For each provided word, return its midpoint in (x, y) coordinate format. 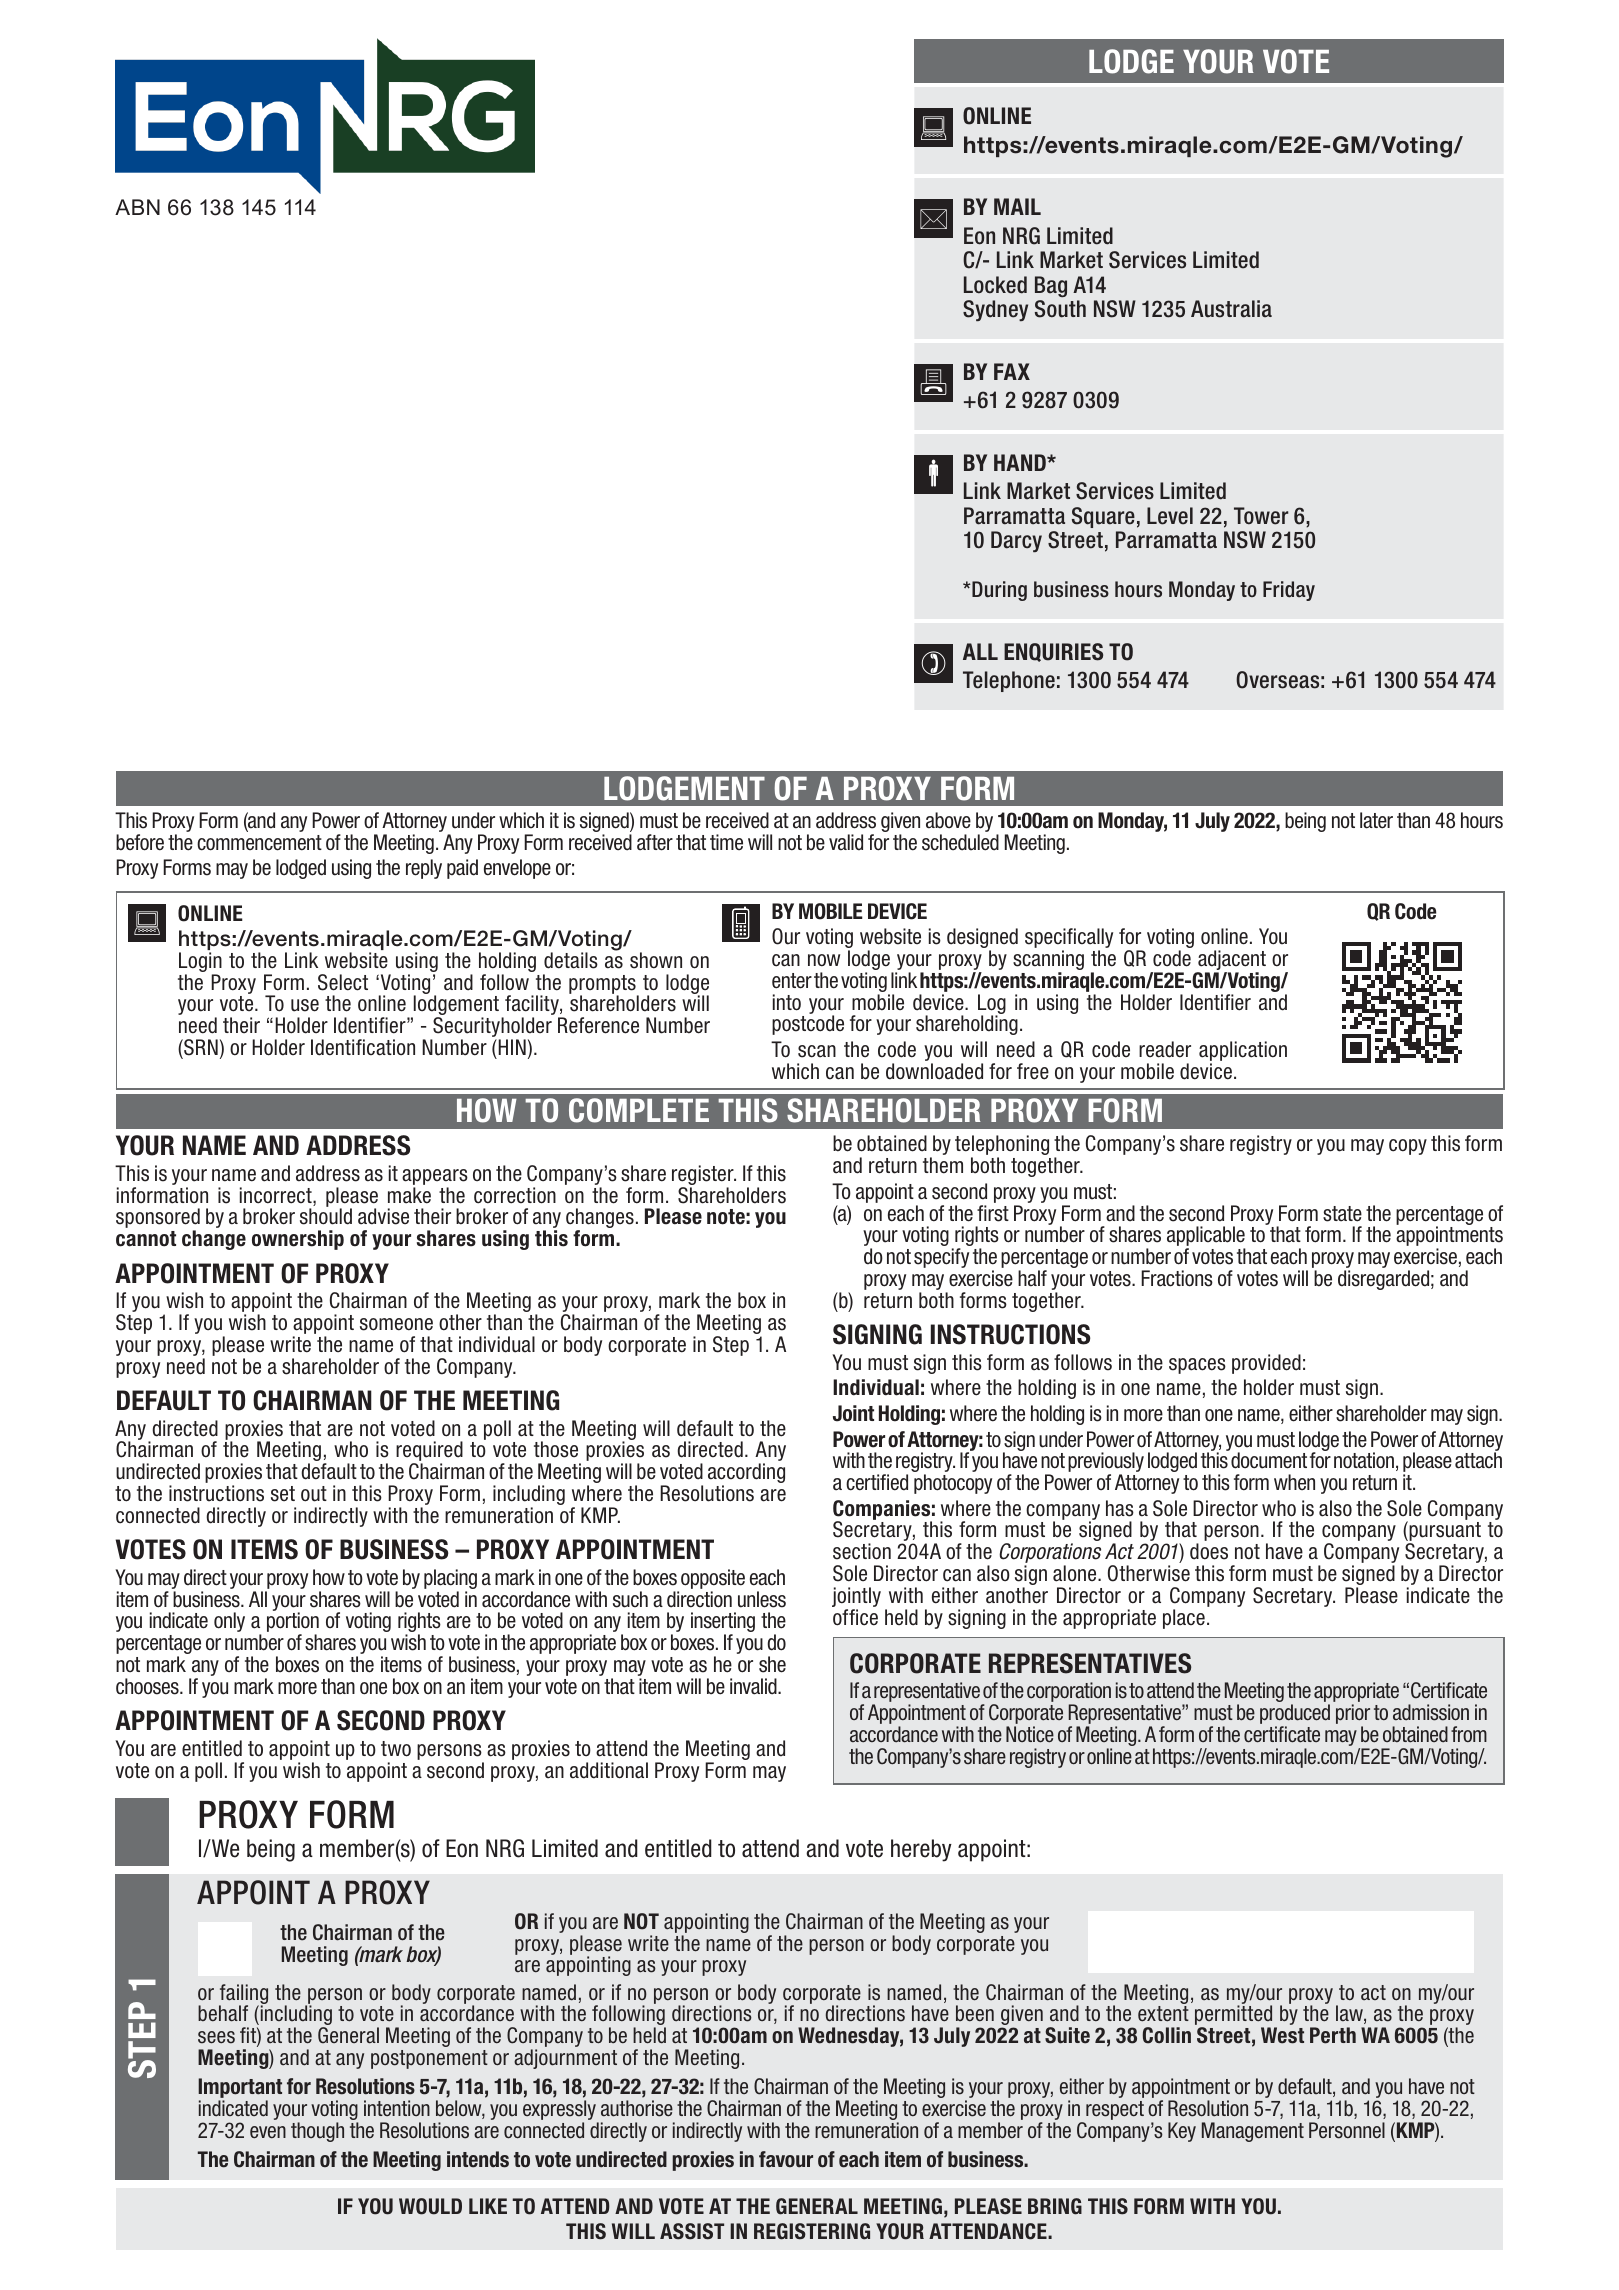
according (746, 1474)
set (283, 1494)
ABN (137, 207)
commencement (259, 843)
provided (1266, 1364)
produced (1295, 1715)
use (305, 1005)
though (317, 2132)
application (1243, 1052)
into (787, 1002)
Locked (995, 285)
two (396, 1749)
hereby (921, 1850)
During (998, 591)
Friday (1289, 591)
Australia (1231, 309)
